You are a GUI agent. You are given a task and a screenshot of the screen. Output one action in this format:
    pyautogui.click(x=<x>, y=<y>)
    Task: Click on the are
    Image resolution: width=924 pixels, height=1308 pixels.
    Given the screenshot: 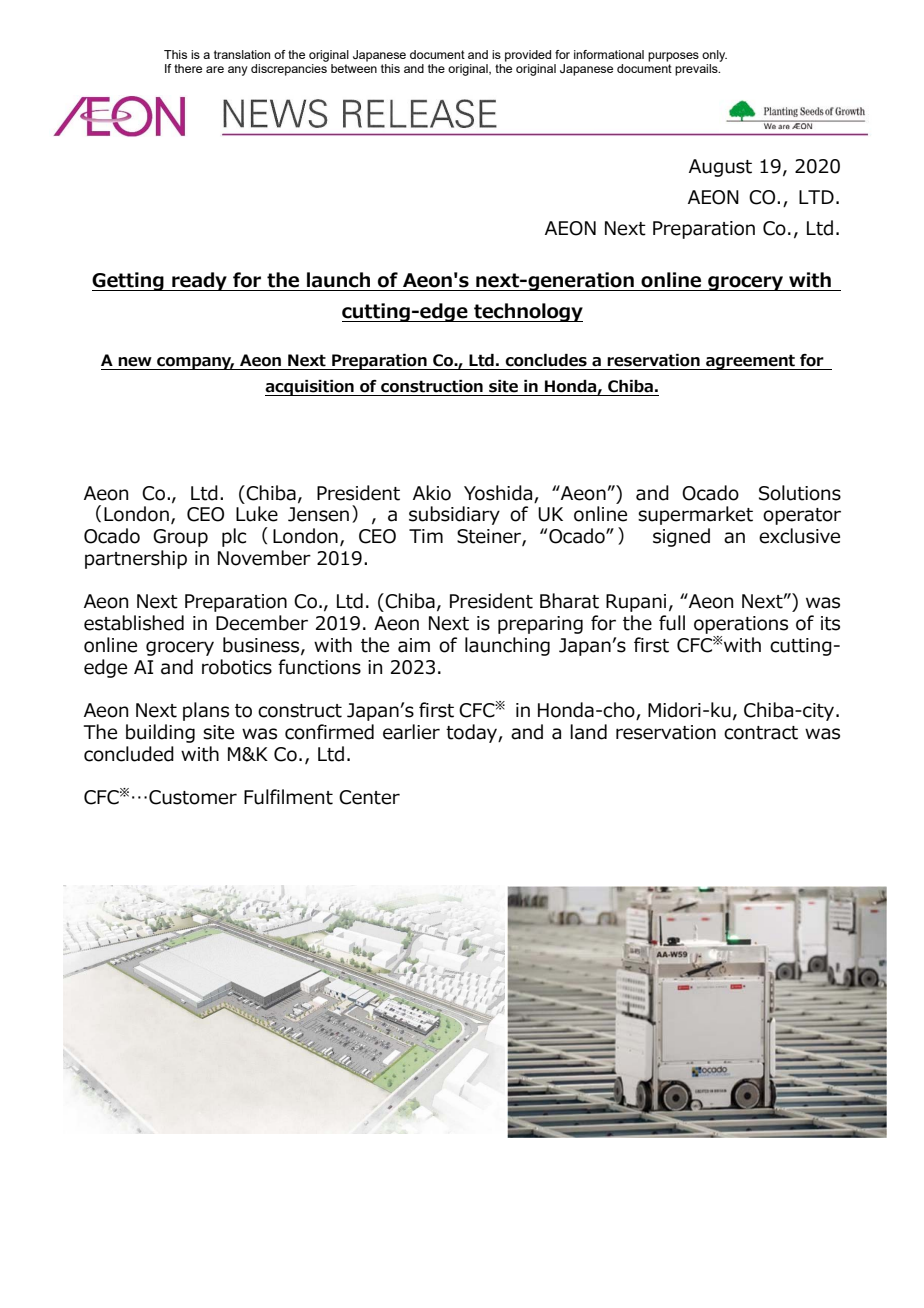 What is the action you would take?
    pyautogui.click(x=215, y=69)
